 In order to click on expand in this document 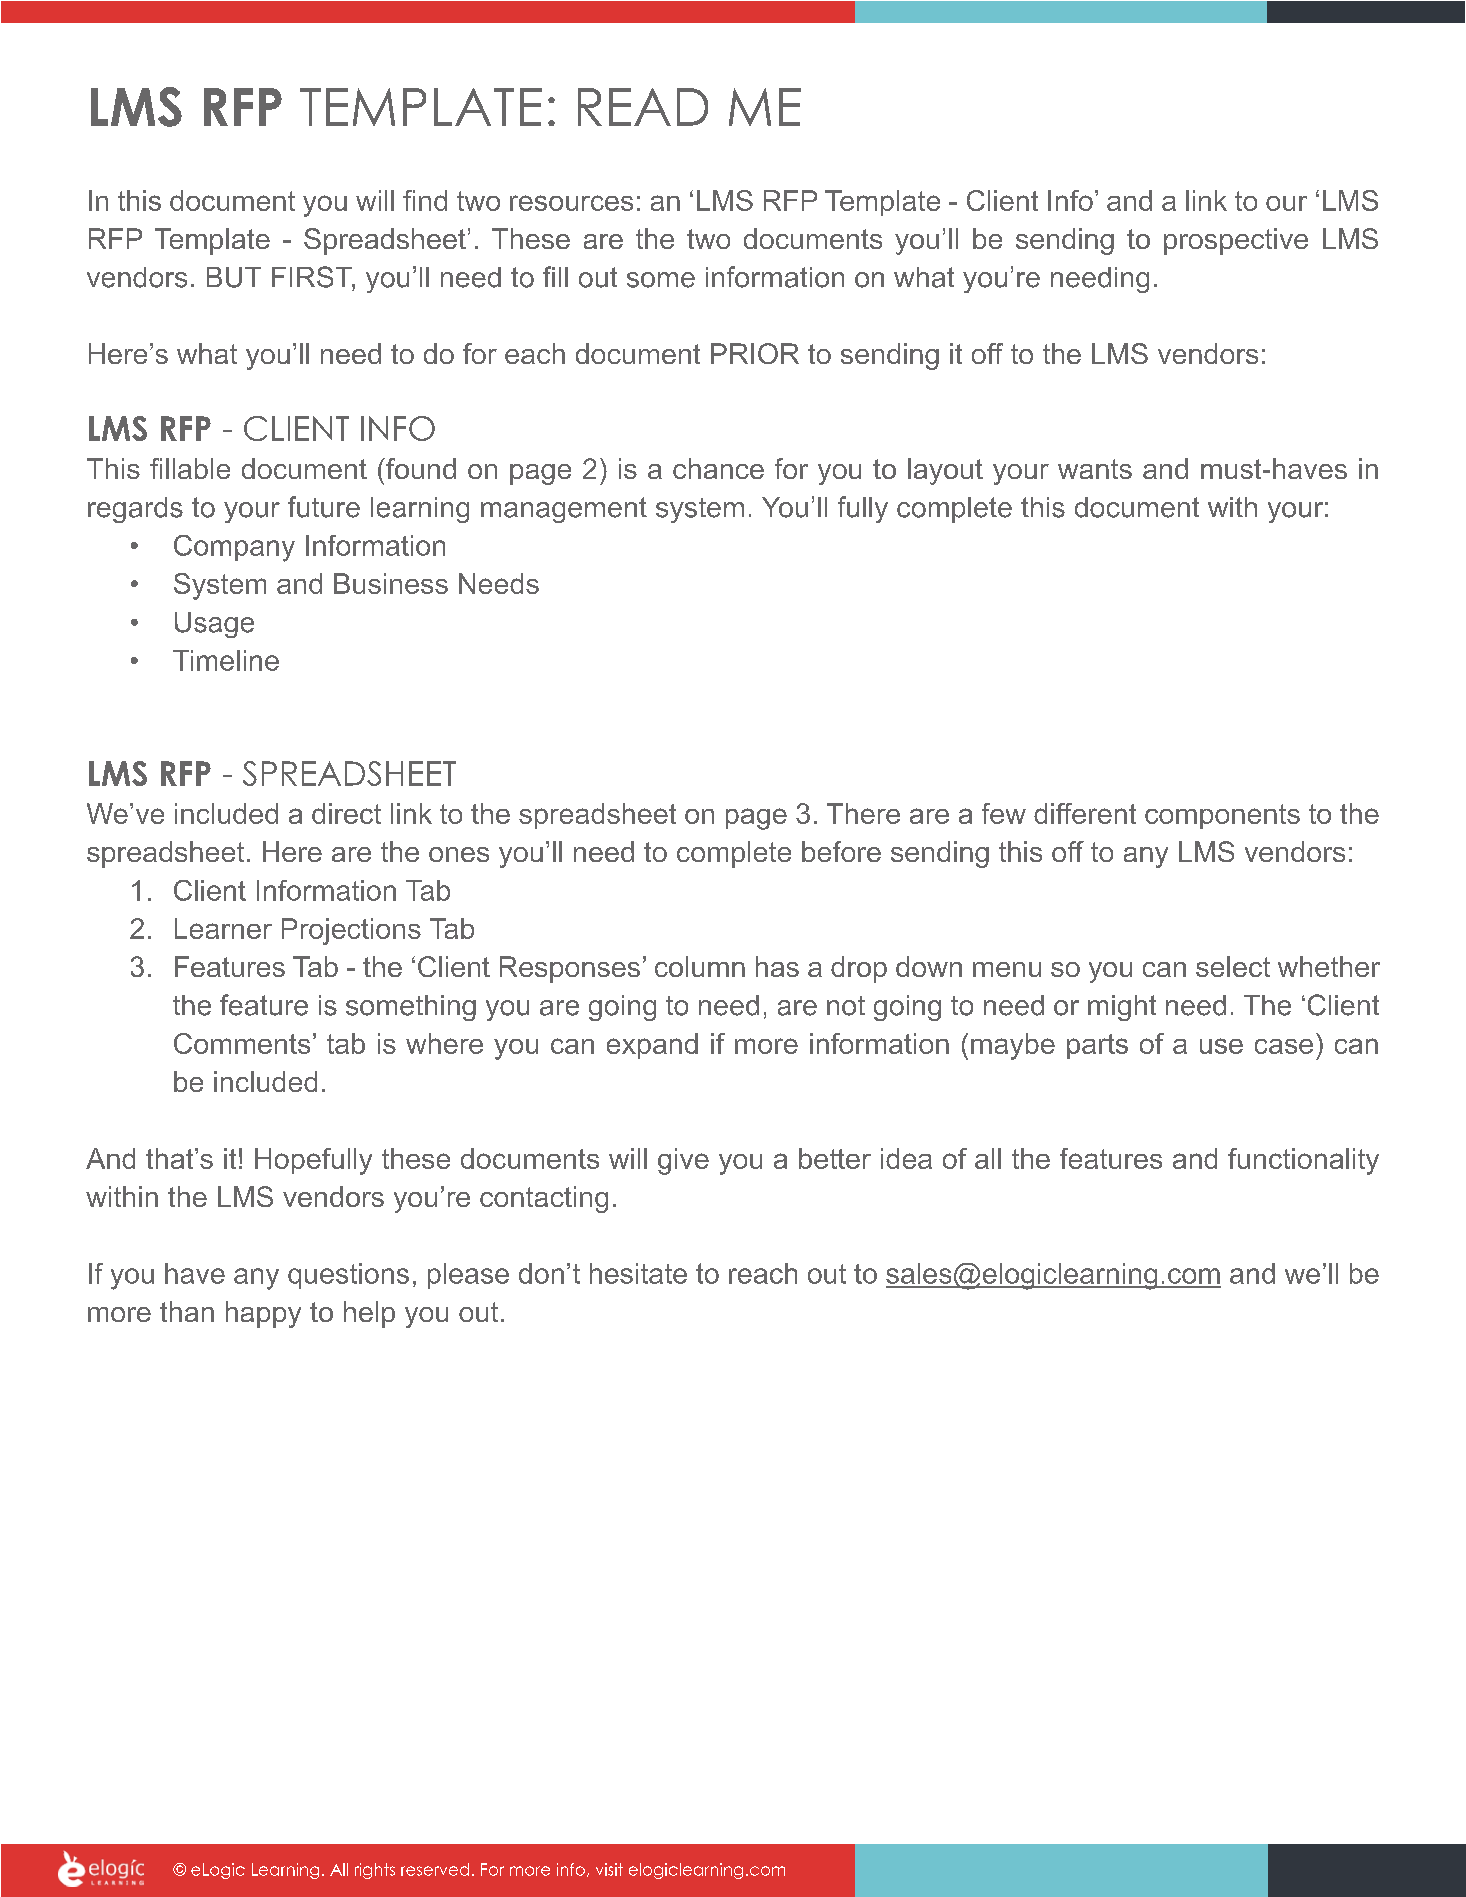, I will do `click(652, 1046)`.
